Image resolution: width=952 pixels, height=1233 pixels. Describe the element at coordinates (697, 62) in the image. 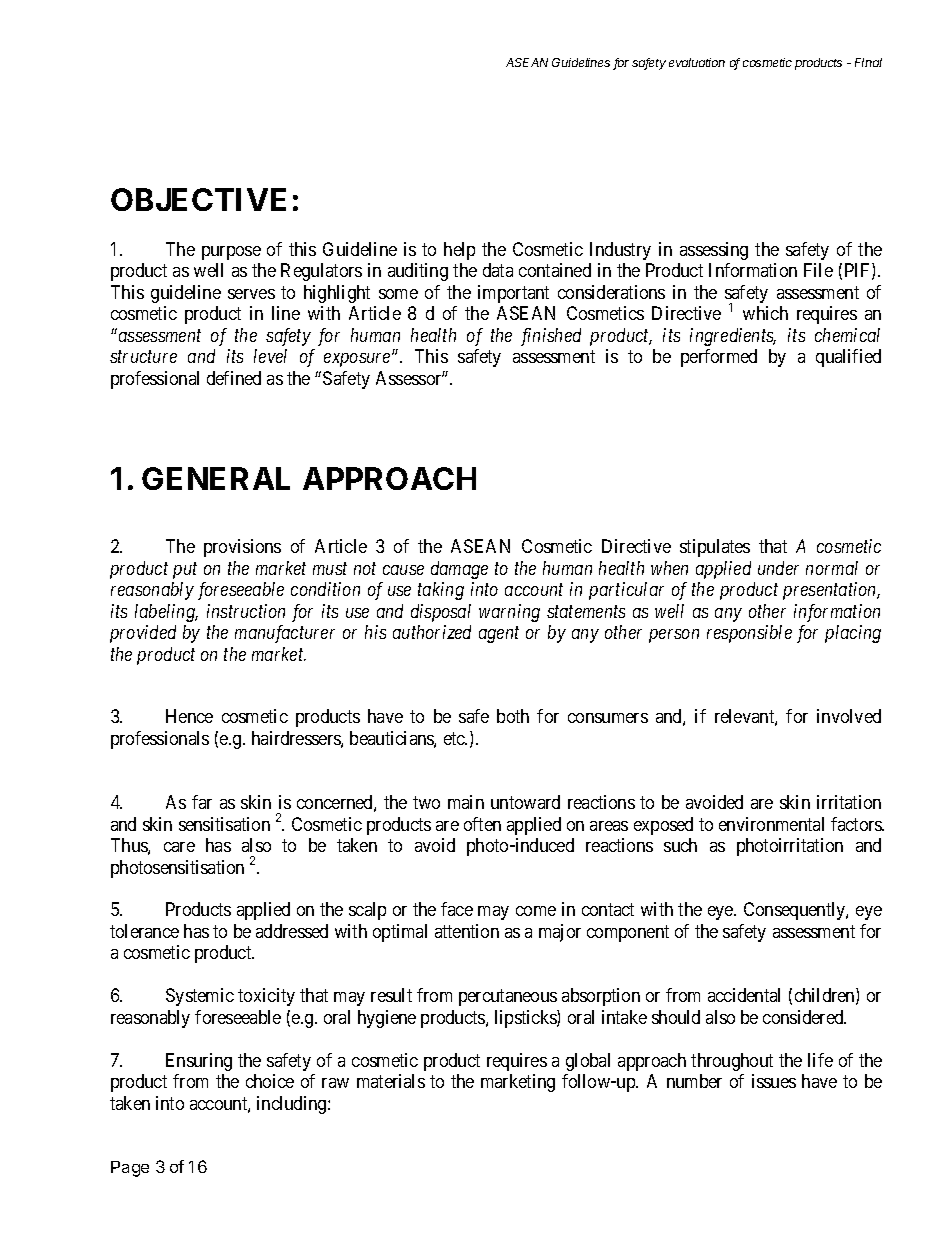

I see `evaluation` at that location.
